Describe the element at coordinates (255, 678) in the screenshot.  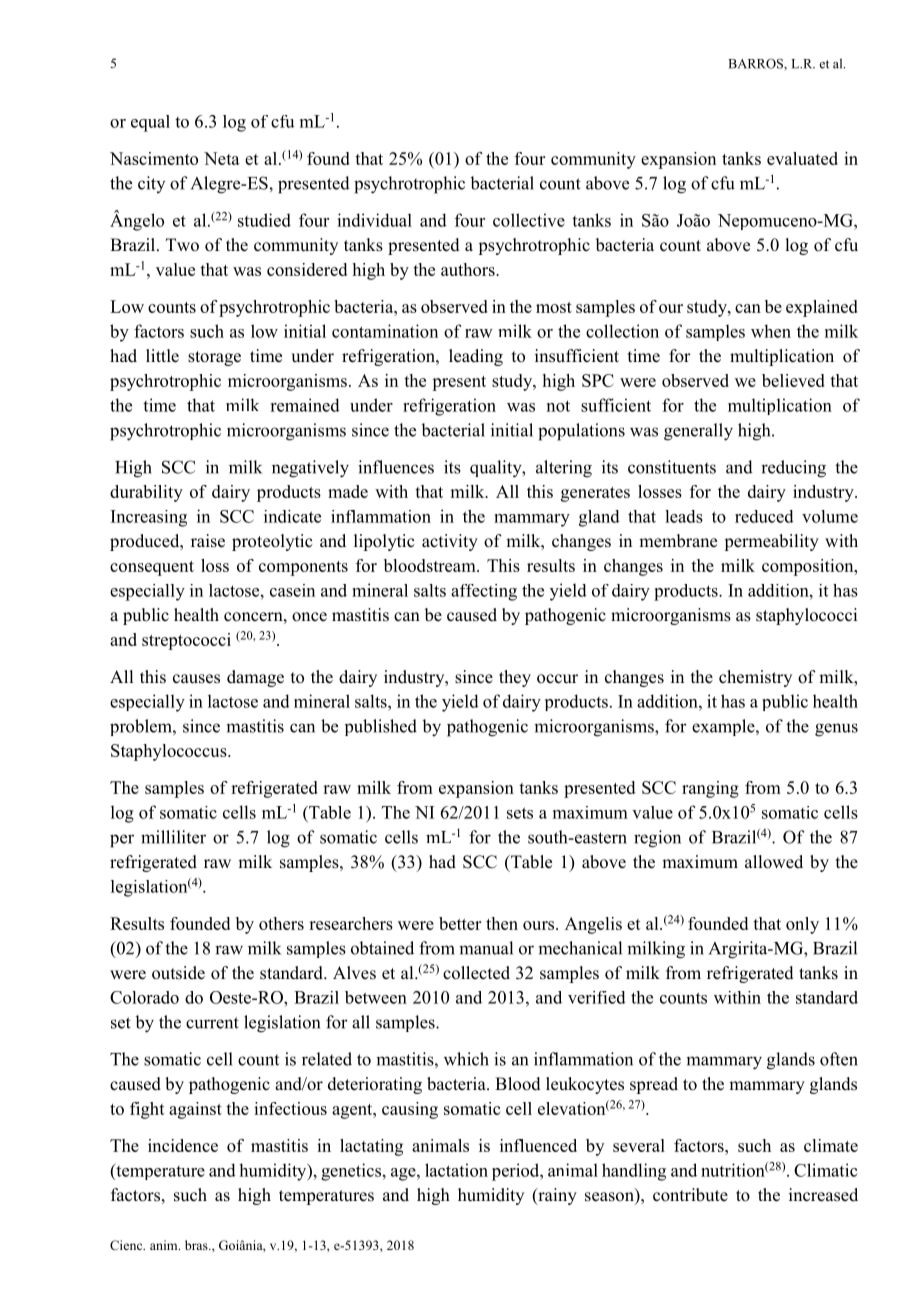
I see `damage` at that location.
